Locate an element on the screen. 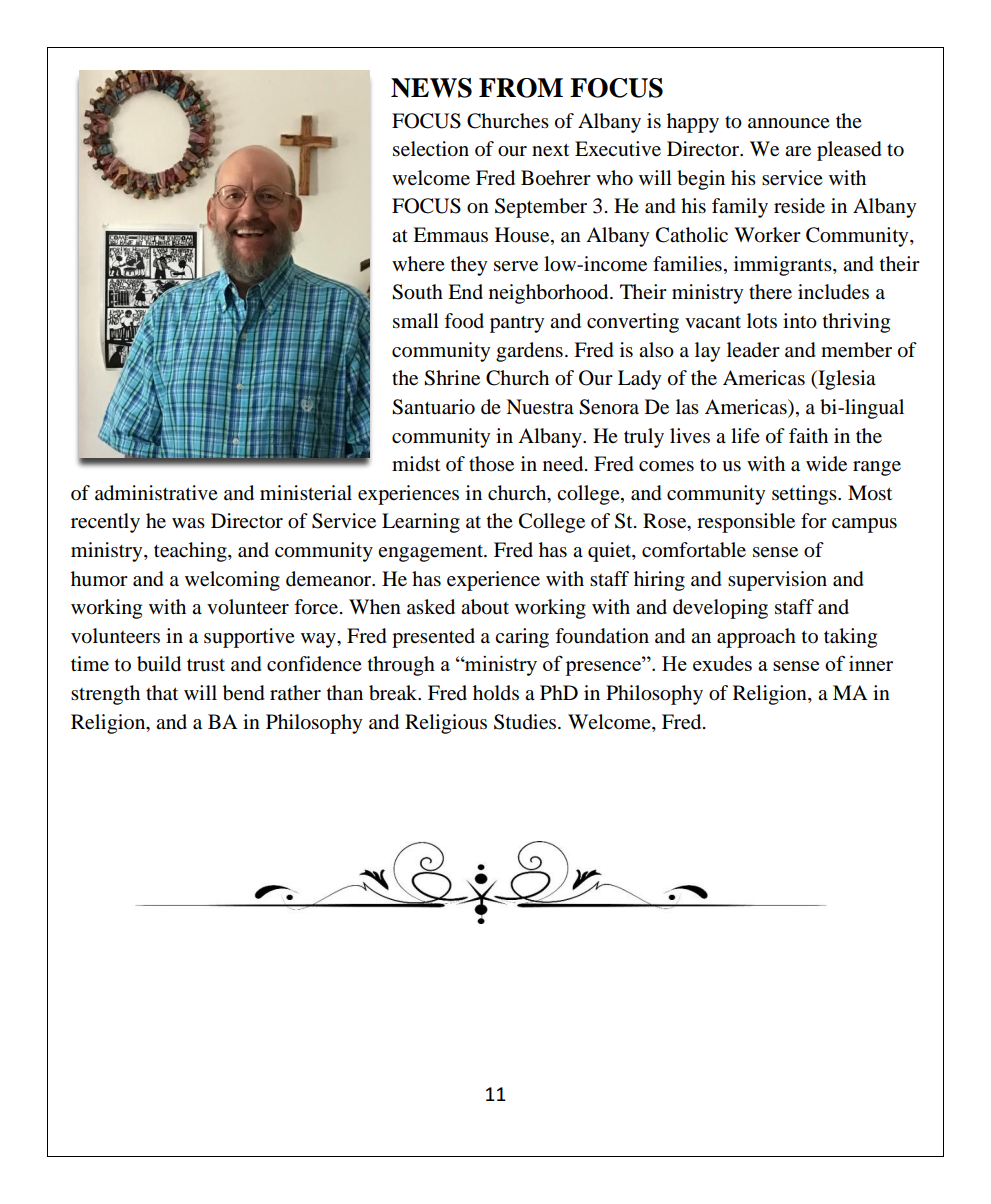 Image resolution: width=991 pixels, height=1204 pixels. NEWS is located at coordinates (431, 88).
